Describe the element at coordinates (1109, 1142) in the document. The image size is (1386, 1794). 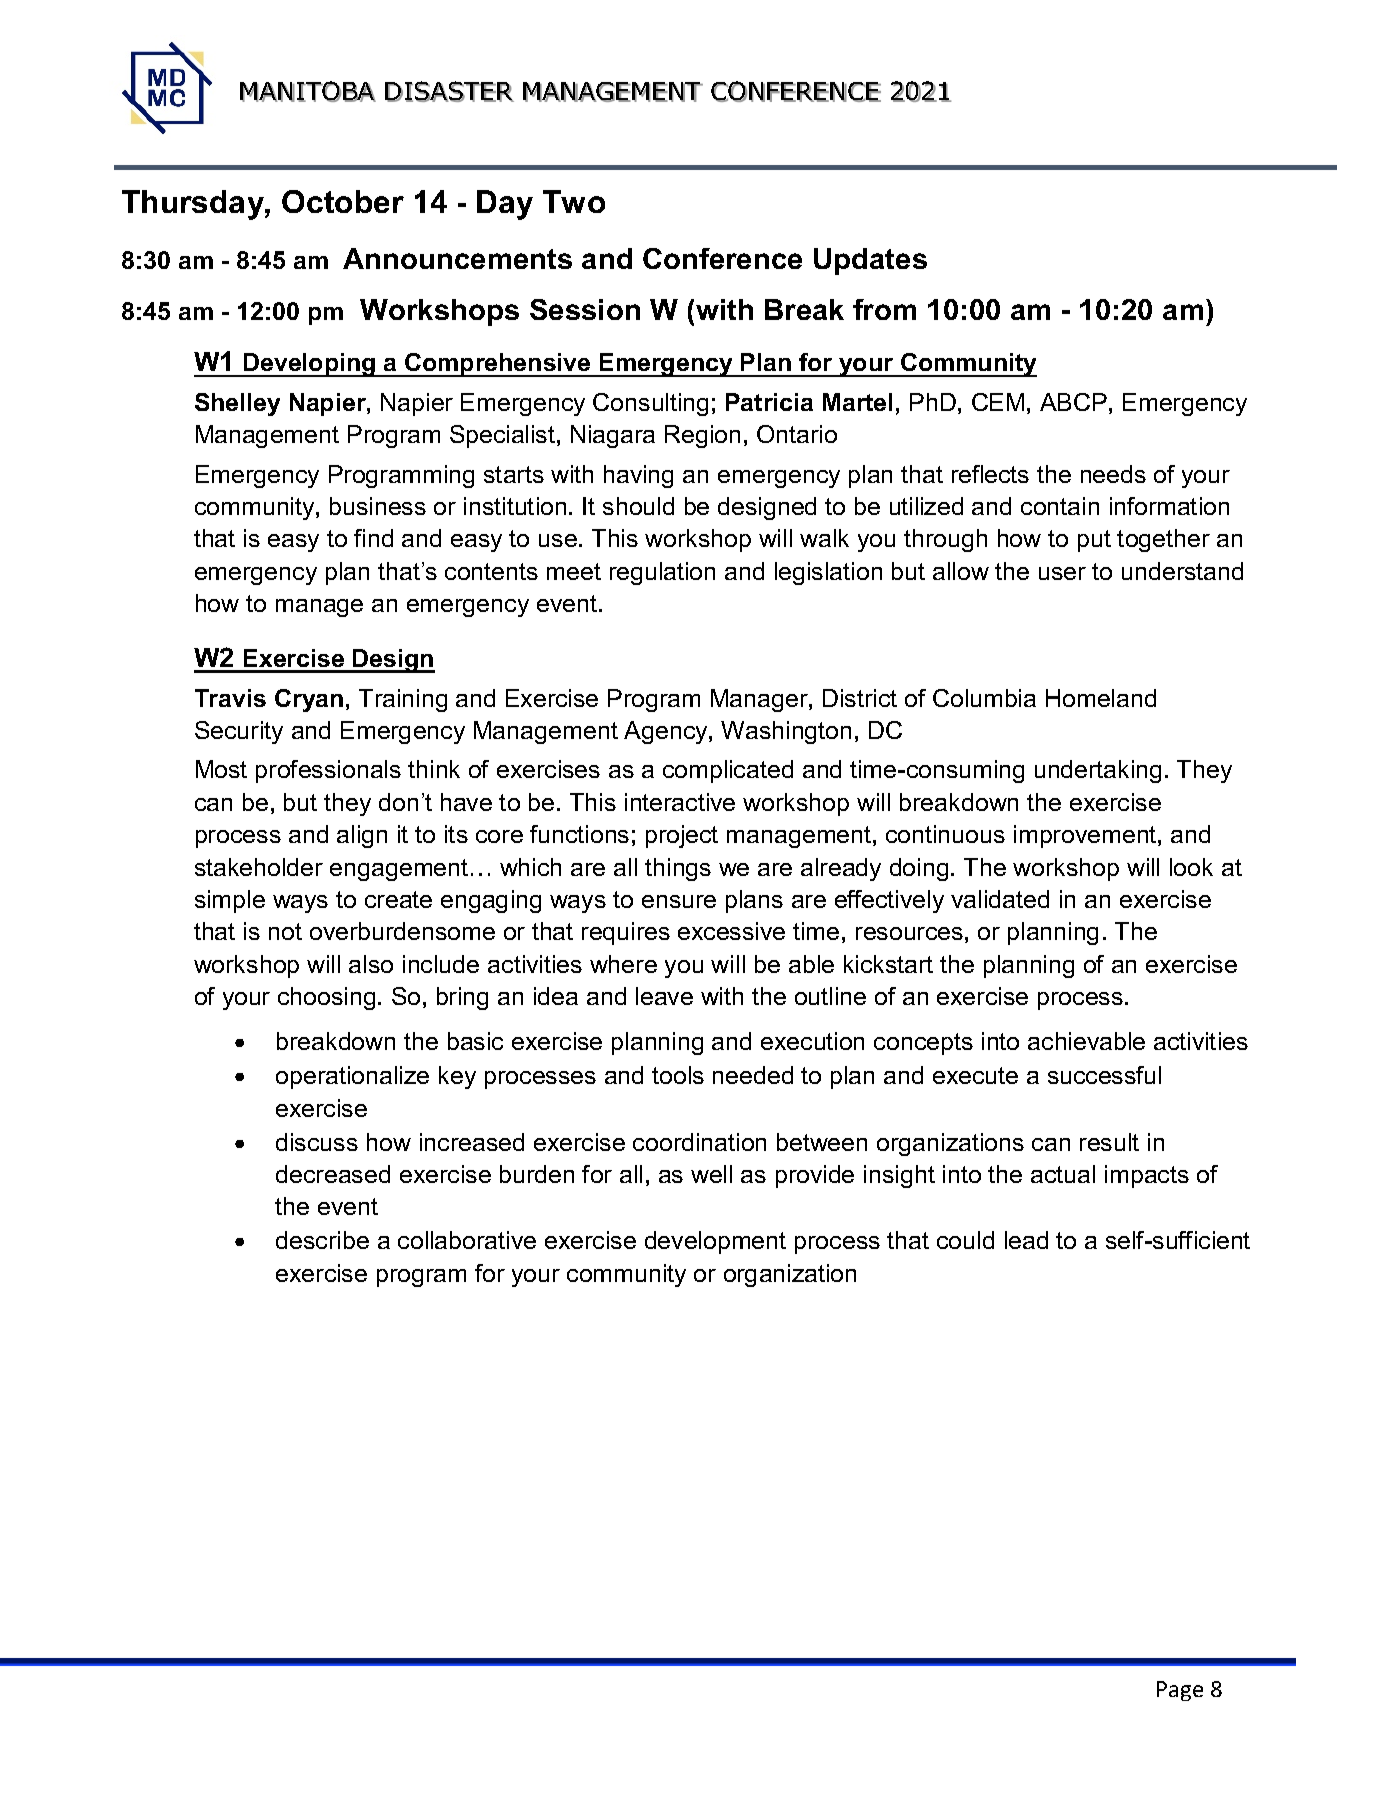
I see `result` at that location.
